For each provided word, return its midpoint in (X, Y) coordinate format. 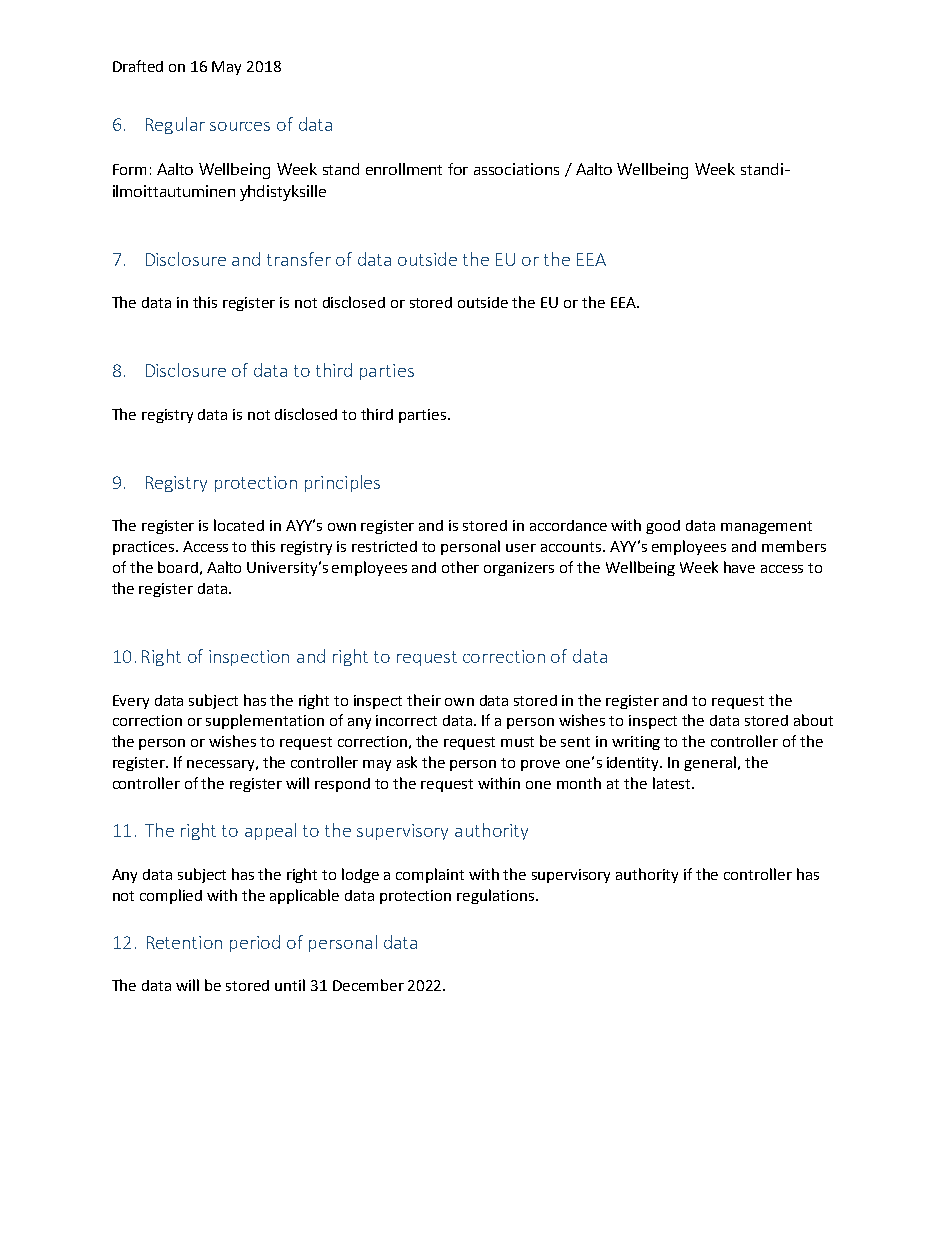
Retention (184, 942)
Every (131, 702)
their (424, 700)
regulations (495, 896)
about (813, 720)
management (766, 527)
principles (342, 483)
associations (516, 169)
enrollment (404, 169)
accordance (568, 525)
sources (240, 126)
